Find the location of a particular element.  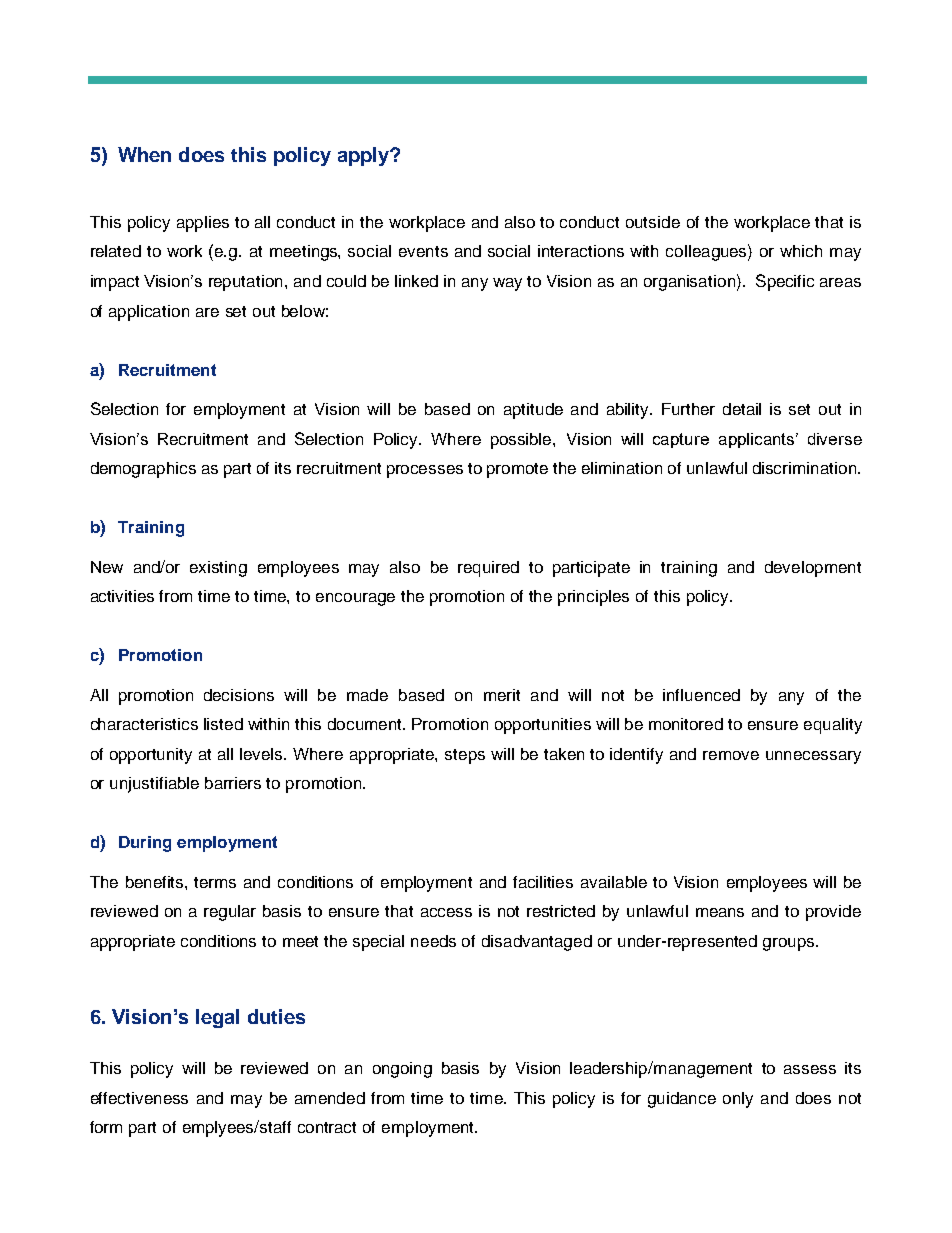

which is located at coordinates (801, 251).
